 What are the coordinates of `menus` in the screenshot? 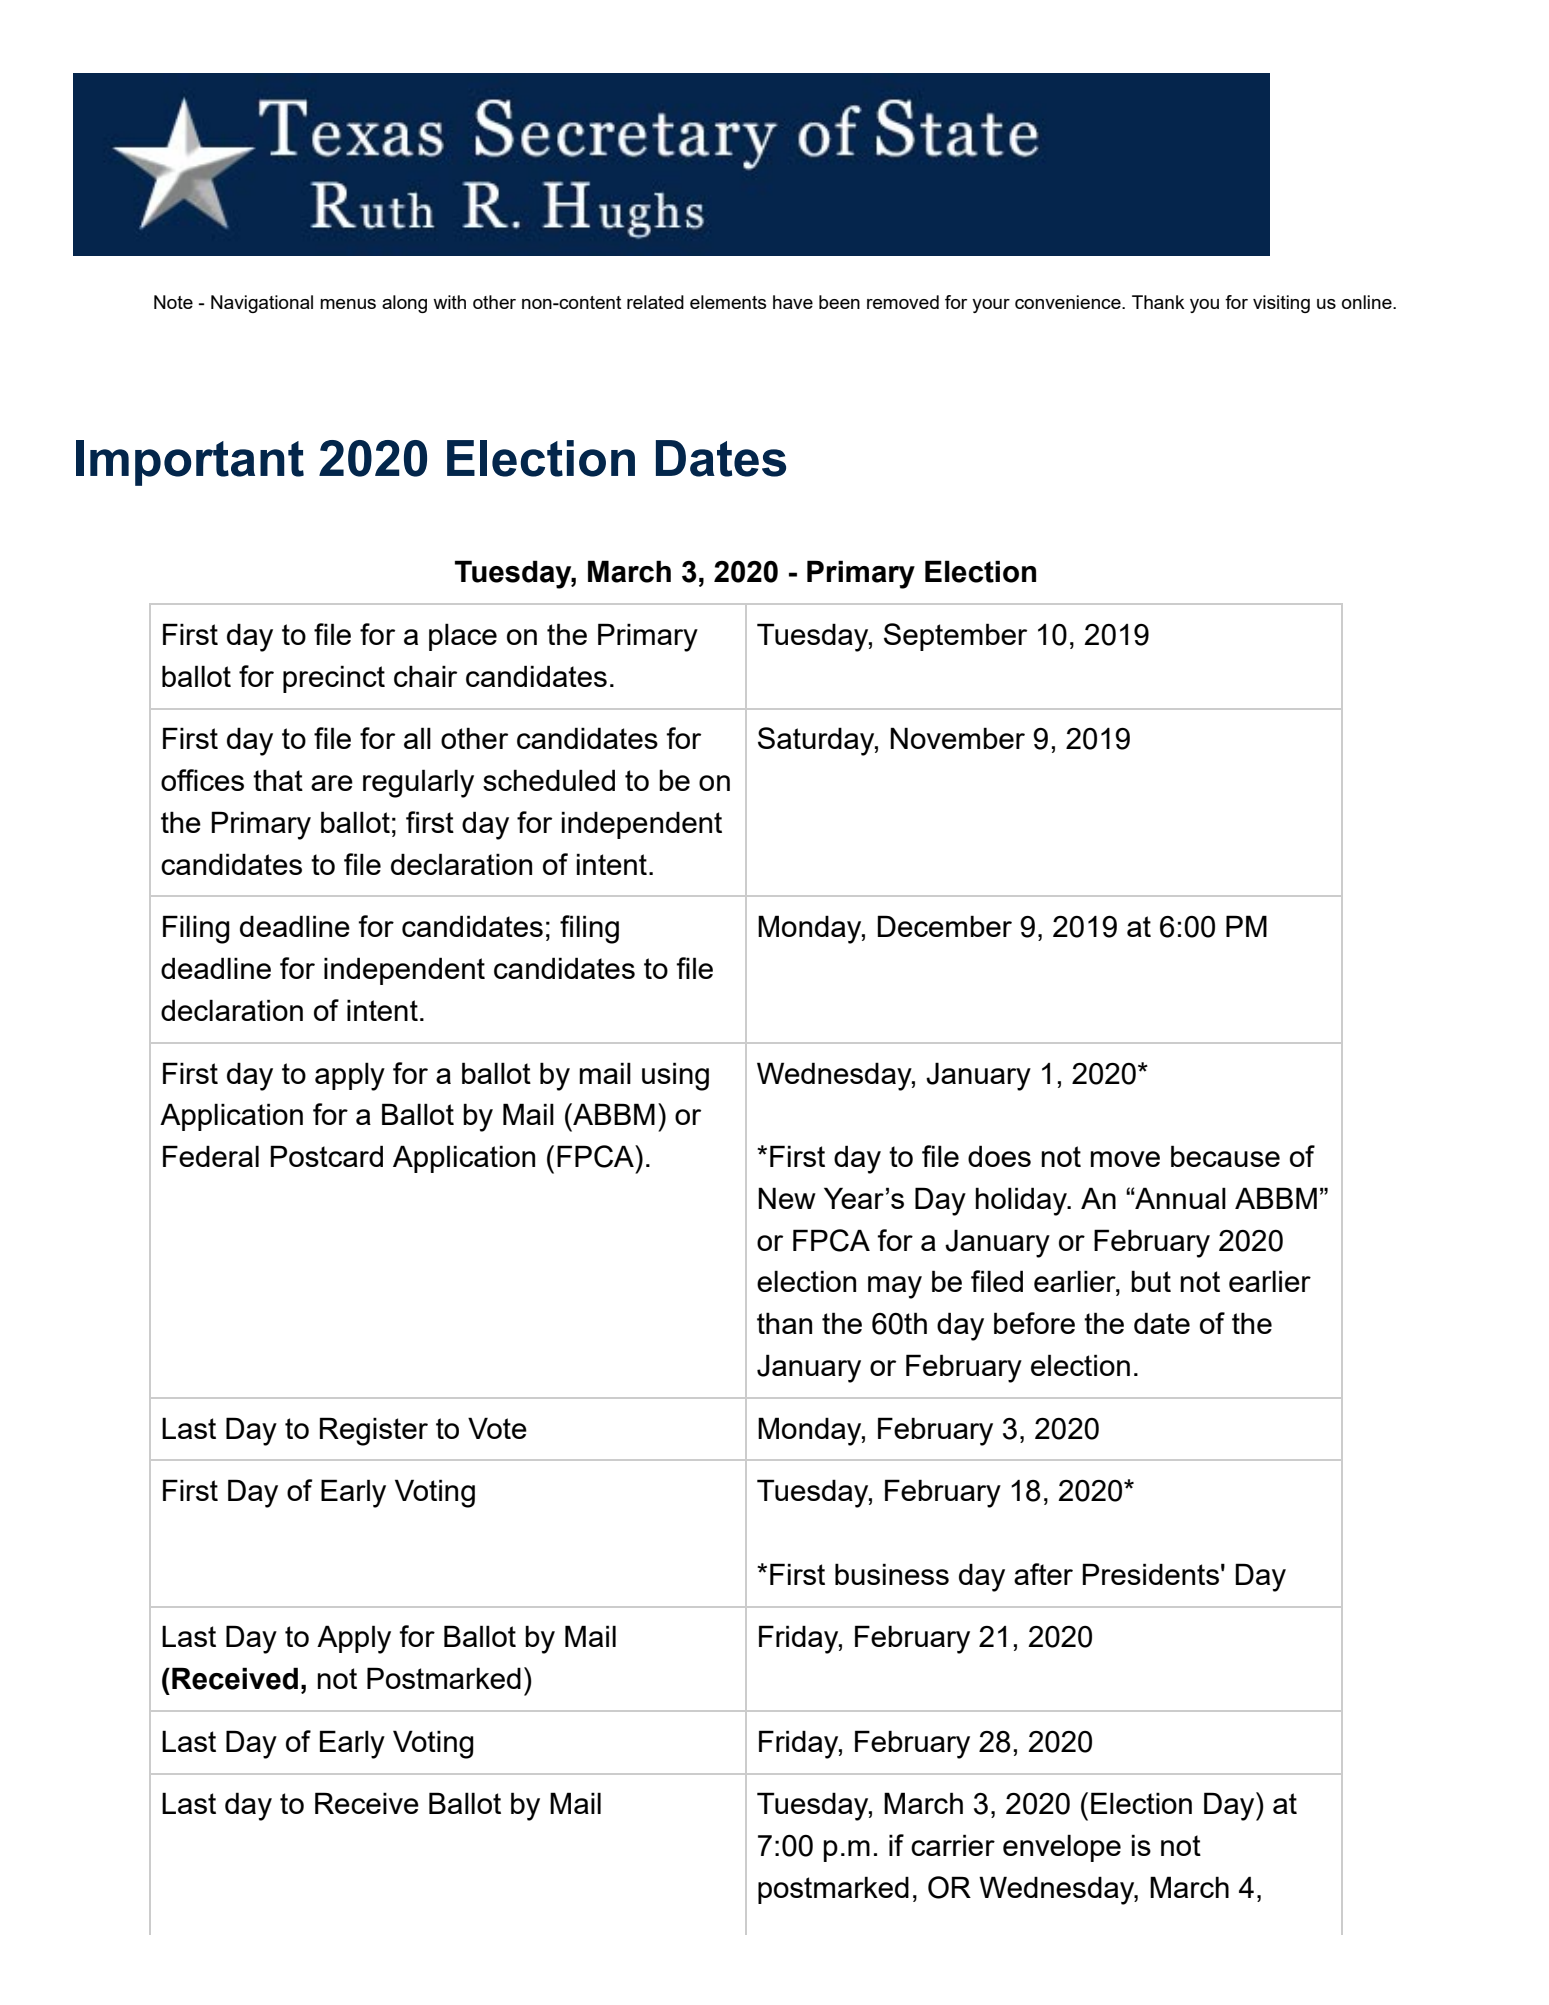 It's located at (348, 304).
